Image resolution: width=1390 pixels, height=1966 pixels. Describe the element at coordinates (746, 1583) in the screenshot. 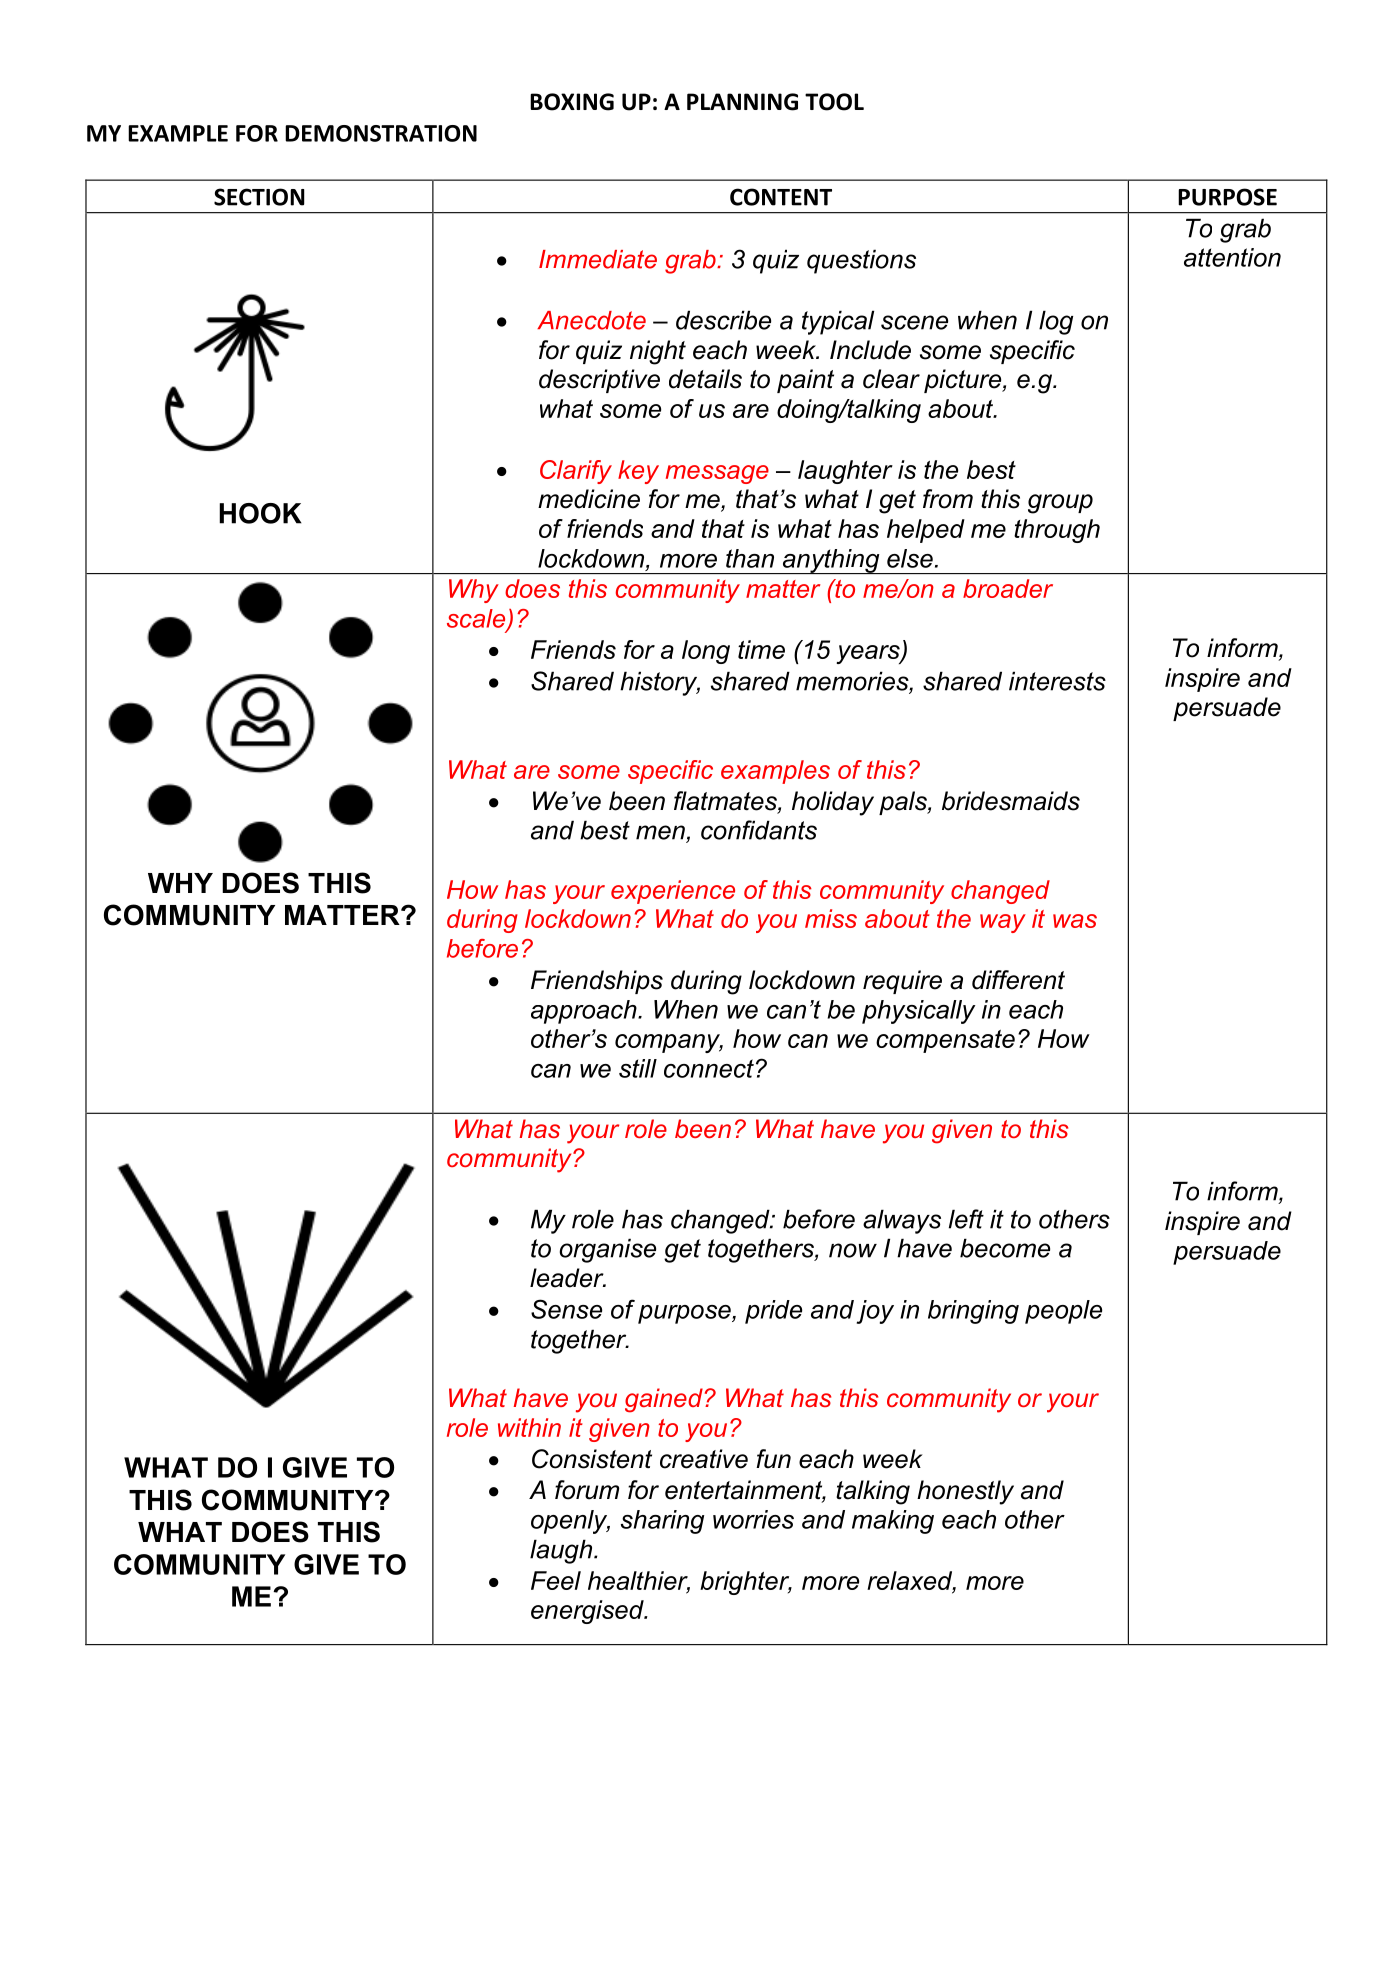

I see `brighter` at that location.
